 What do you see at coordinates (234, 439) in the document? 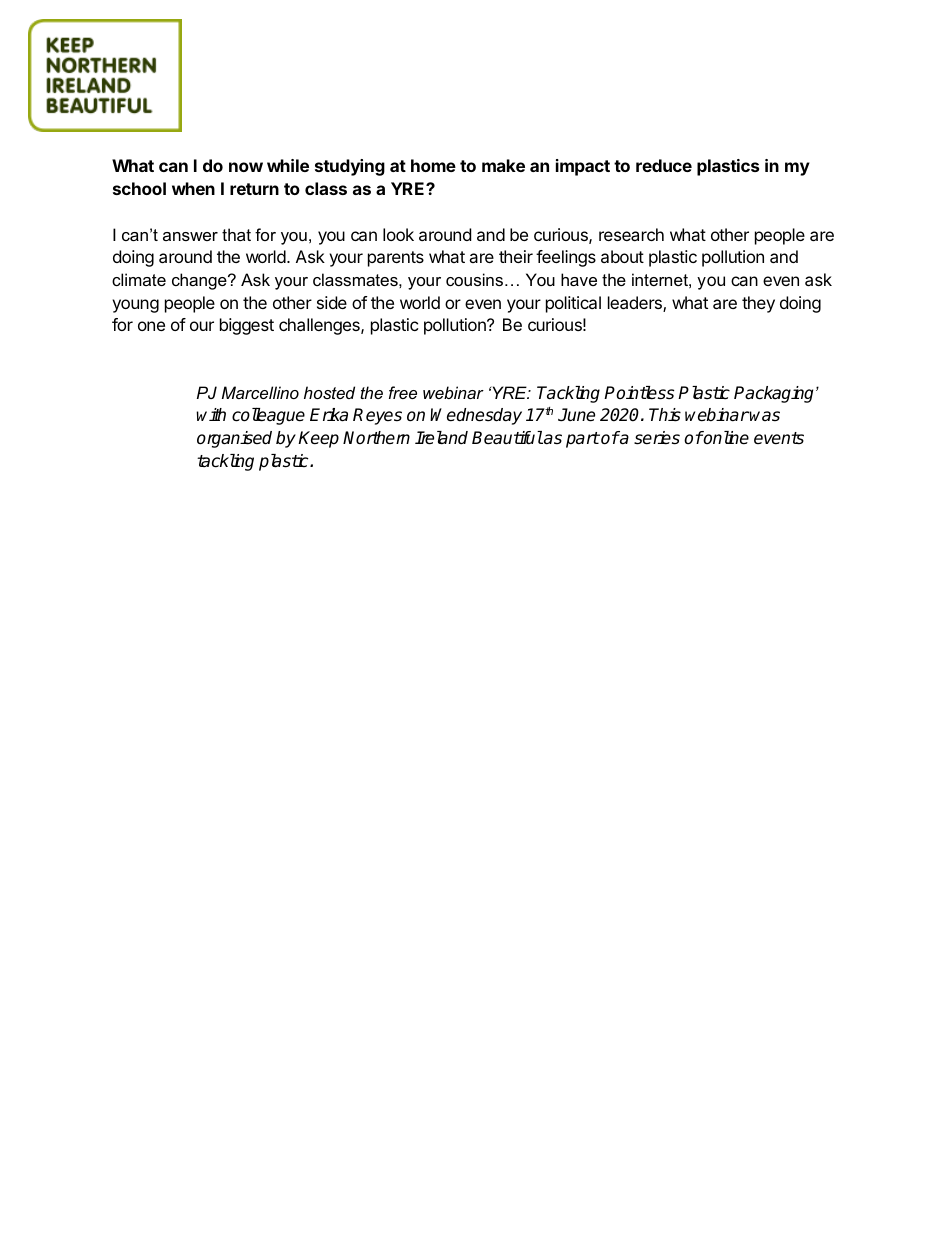
I see `organised` at bounding box center [234, 439].
